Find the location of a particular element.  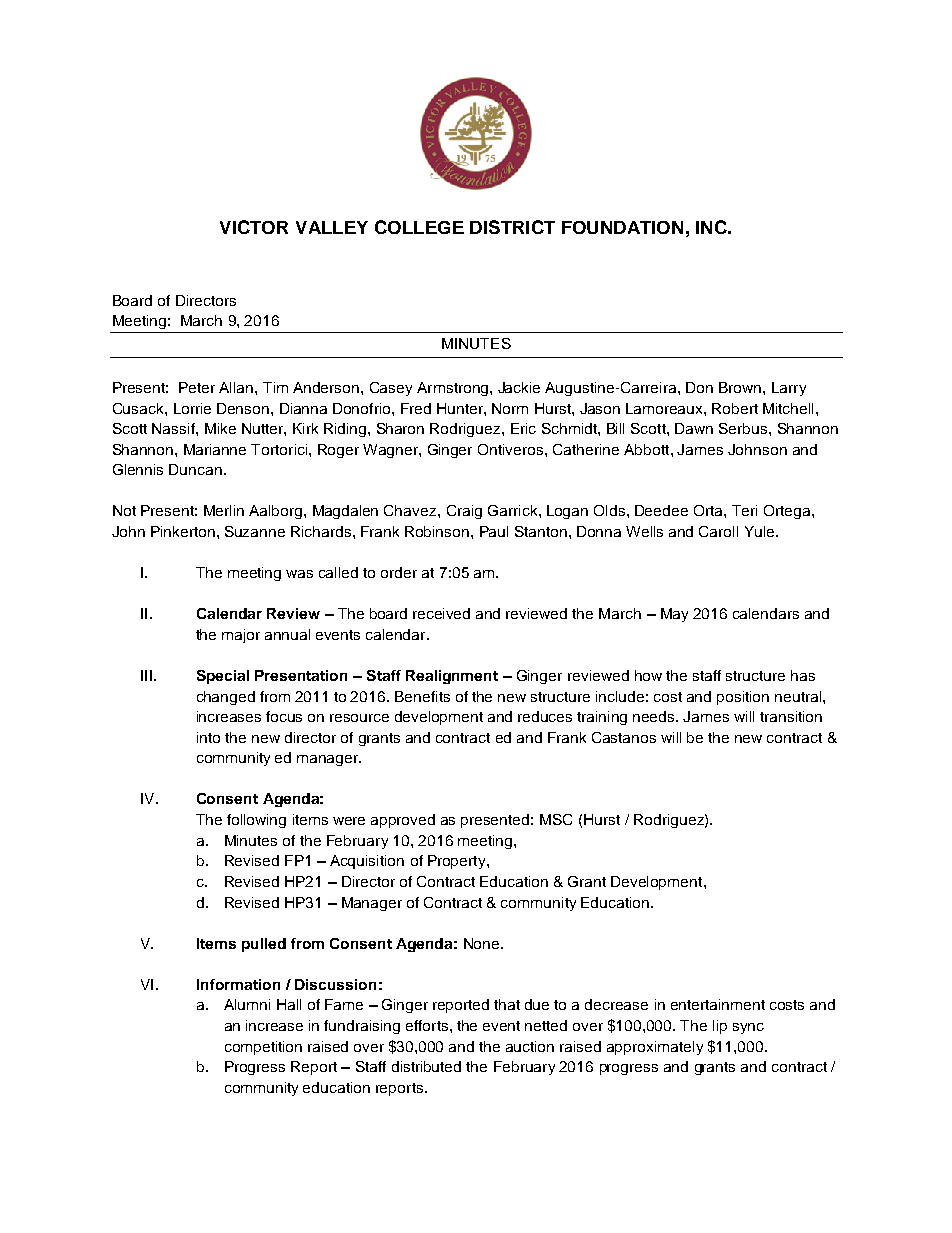

following is located at coordinates (256, 821).
